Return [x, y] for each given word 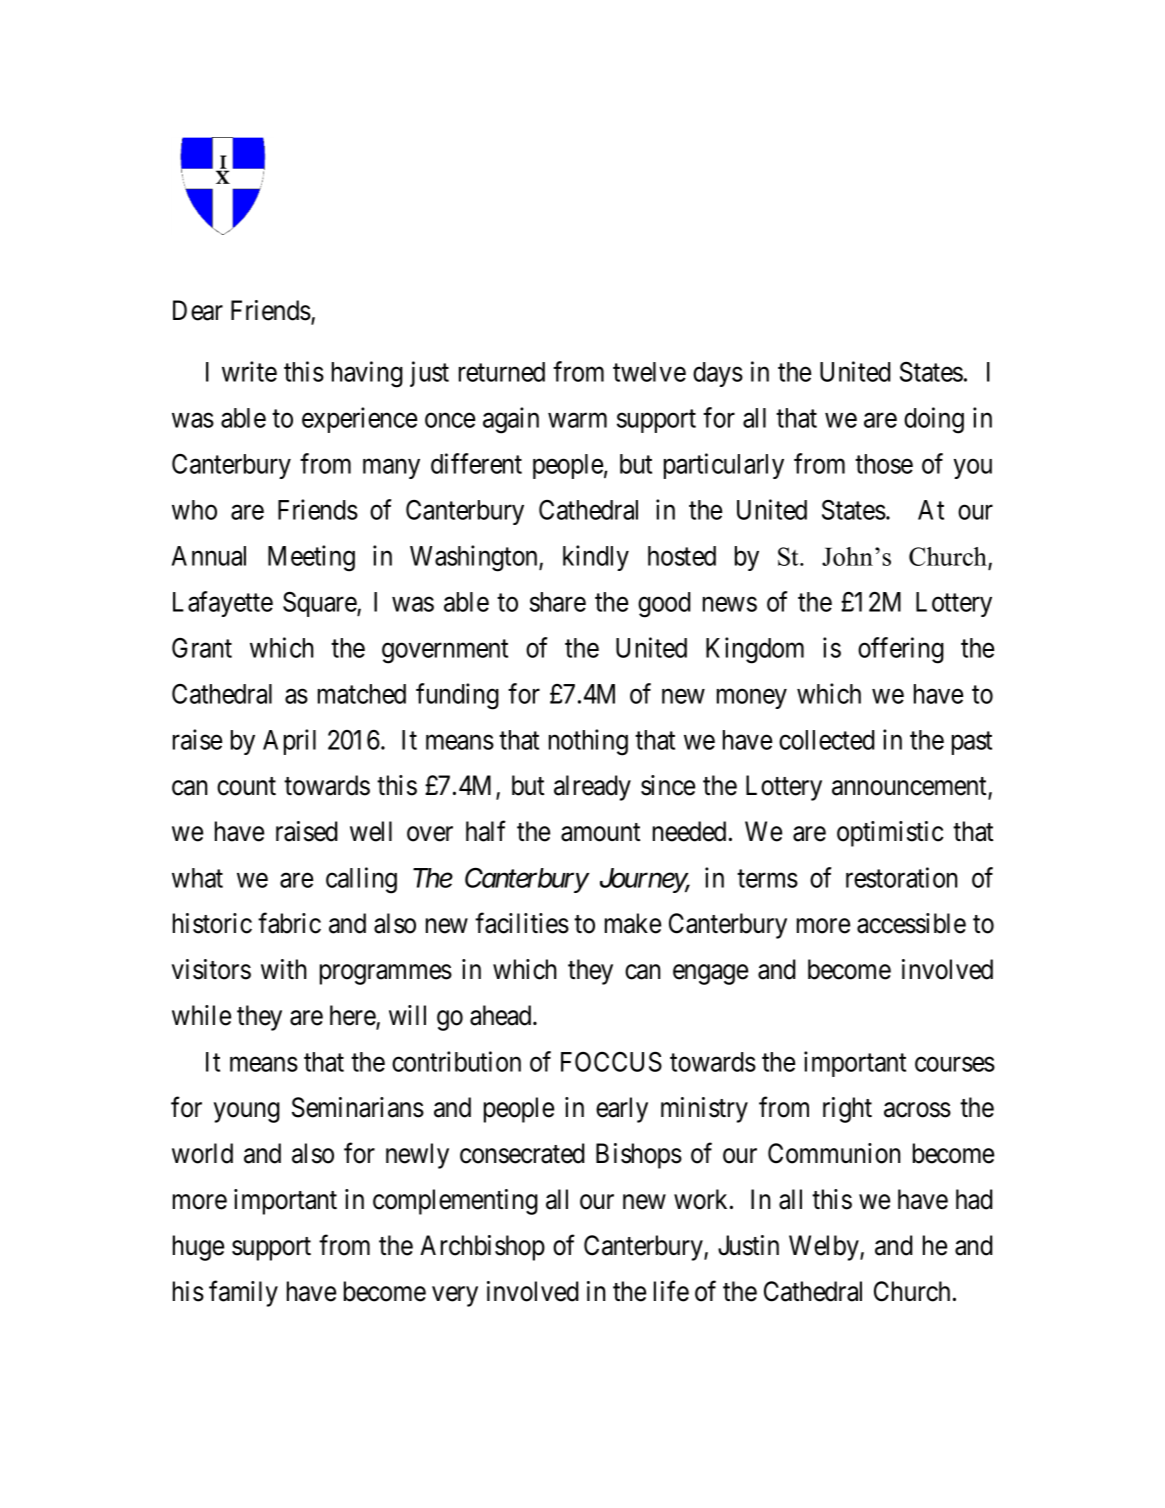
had [974, 1199]
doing [934, 420]
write [249, 371]
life [671, 1291]
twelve [649, 372]
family [243, 1294]
